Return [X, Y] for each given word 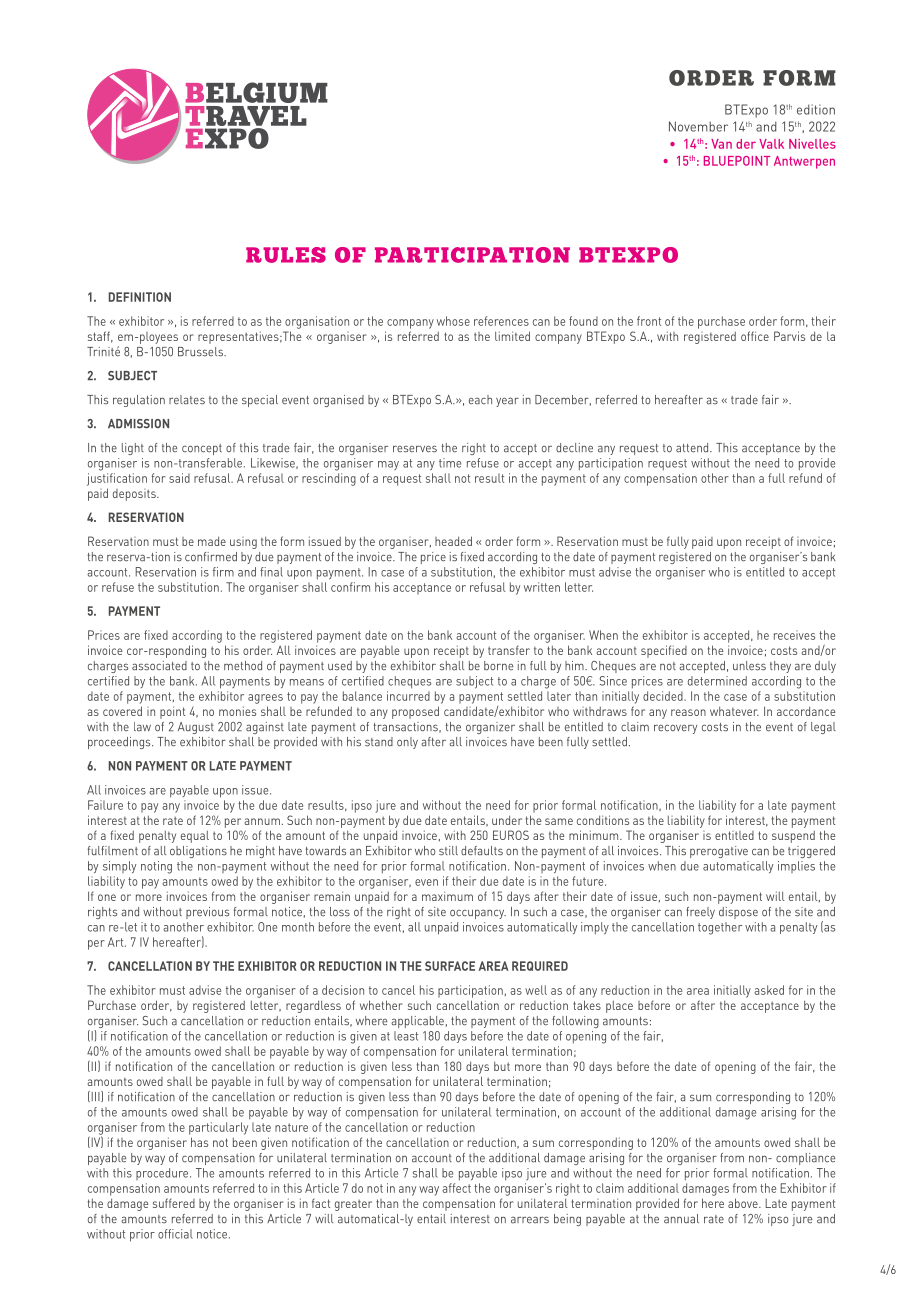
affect [456, 1188]
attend [693, 448]
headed [453, 541]
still [448, 851]
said [179, 478]
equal [195, 836]
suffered [174, 1203]
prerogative [719, 852]
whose [453, 321]
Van [721, 144]
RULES [286, 255]
